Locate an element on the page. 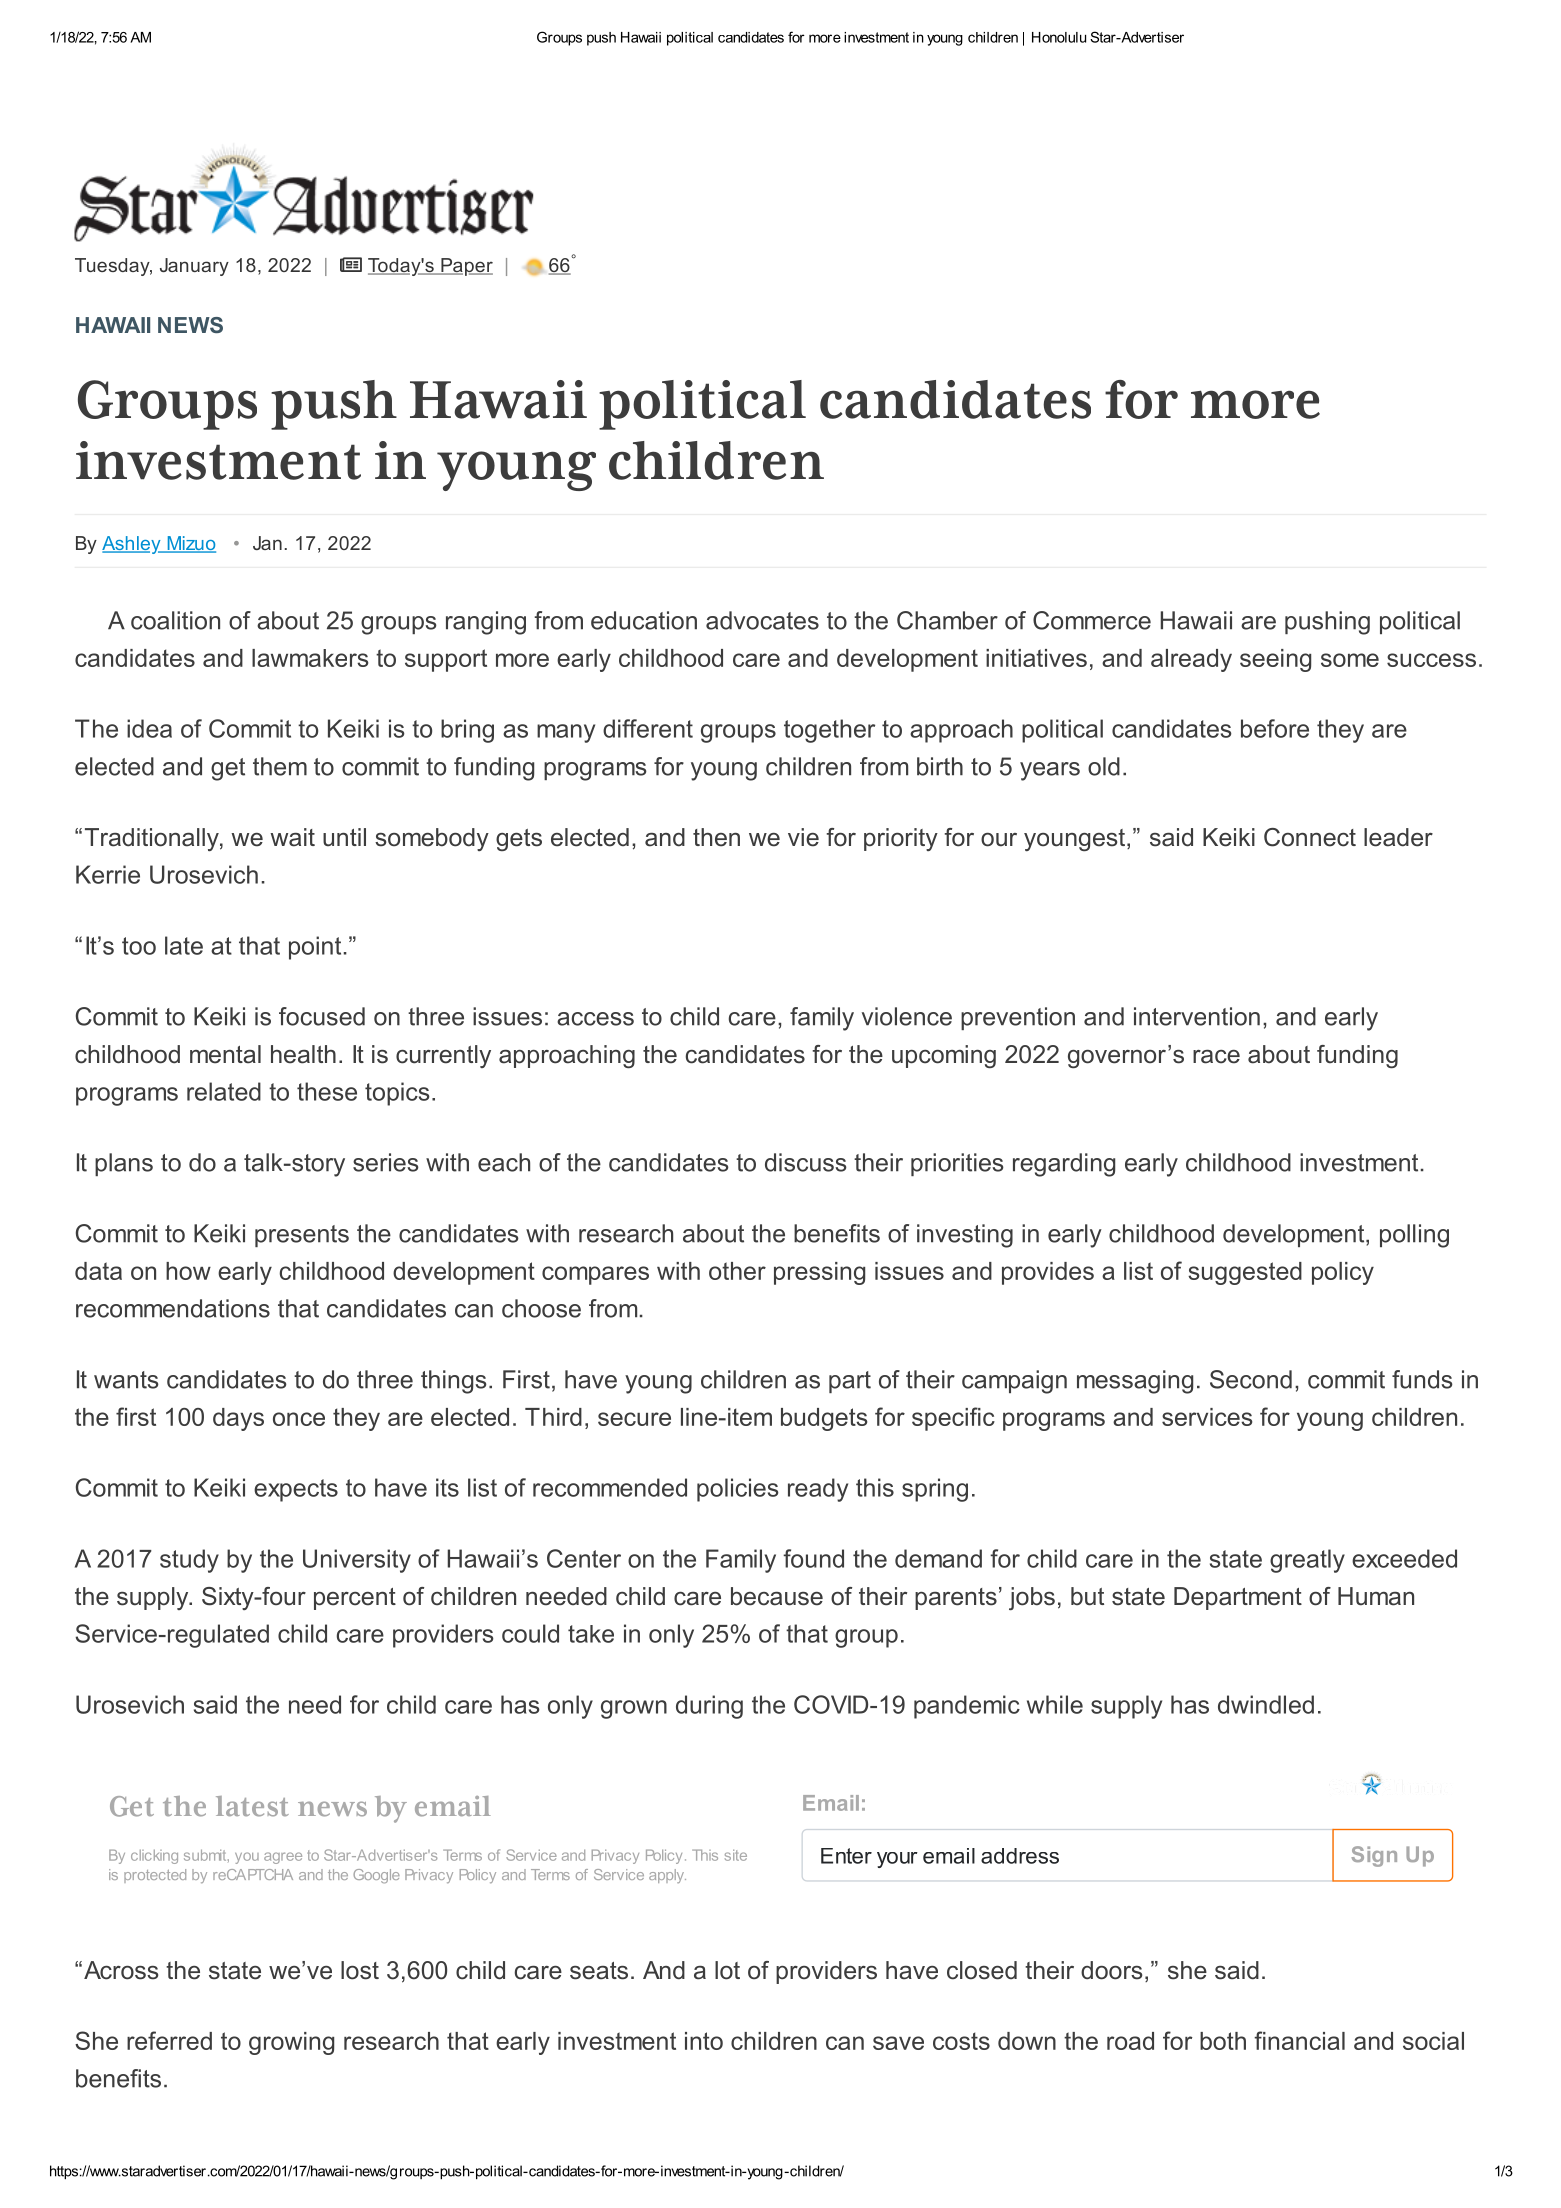 This page has width=1561, height=2208. January is located at coordinates (194, 267).
